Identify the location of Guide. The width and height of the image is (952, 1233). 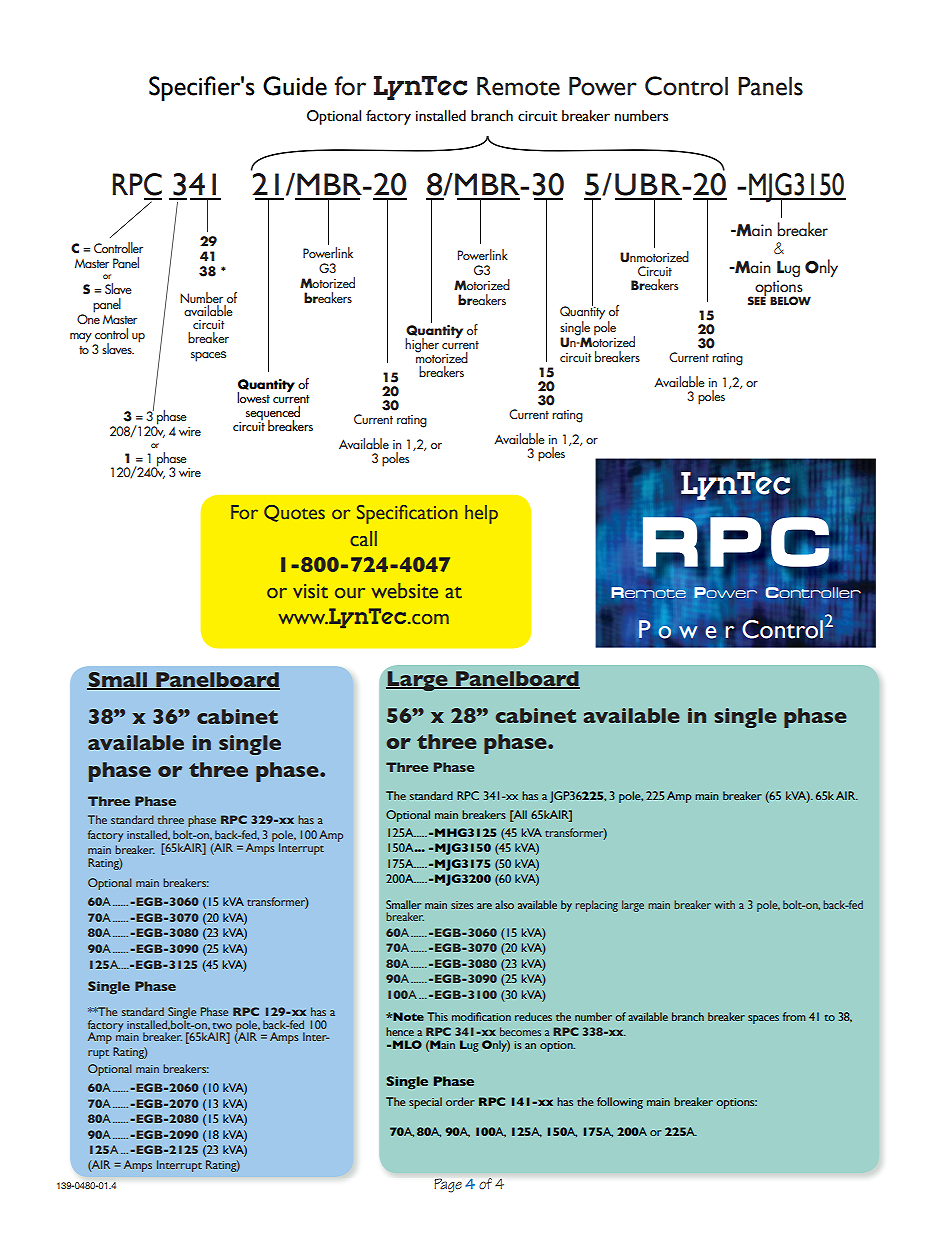
(295, 86).
